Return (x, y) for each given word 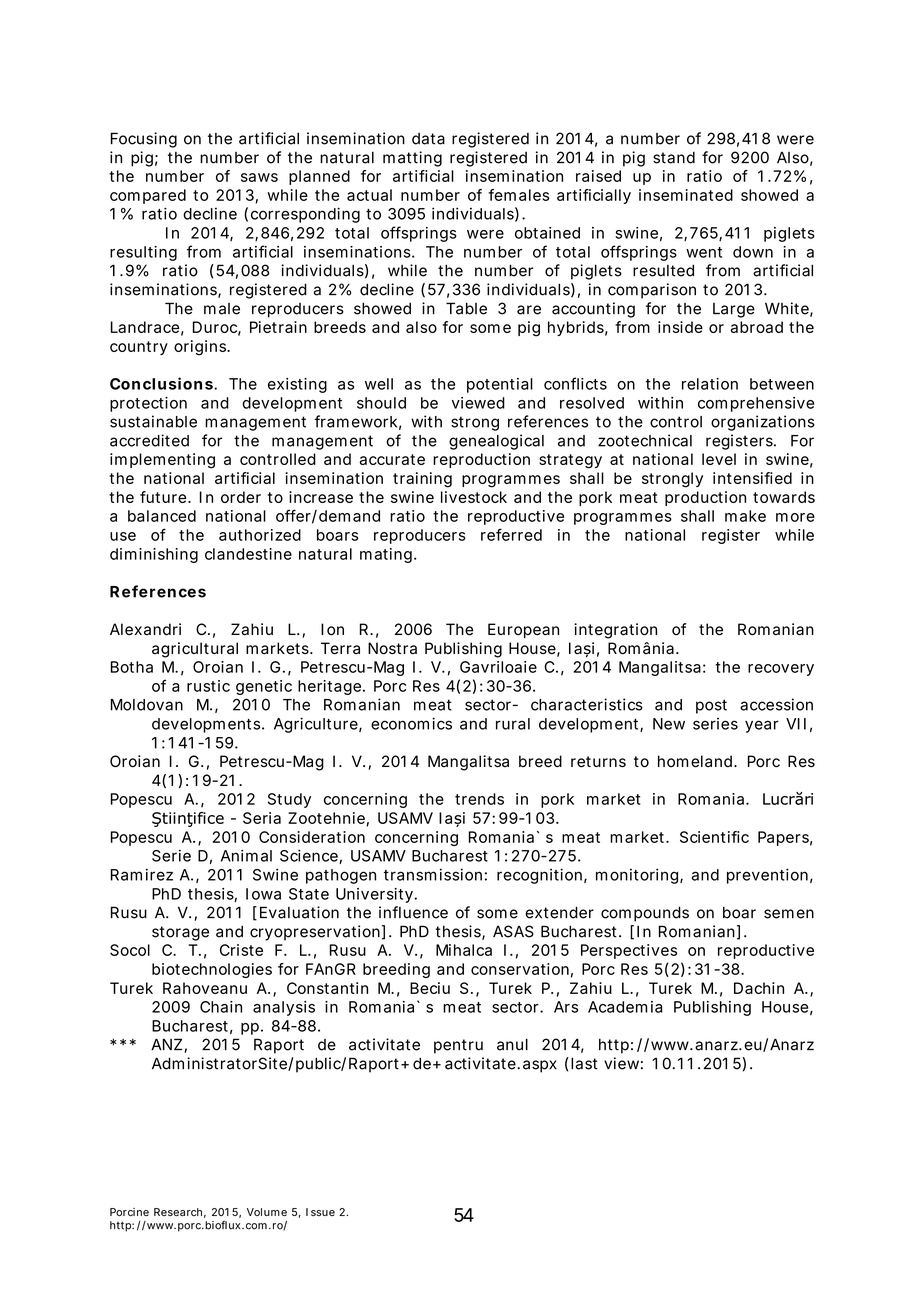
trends (479, 799)
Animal (246, 855)
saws (259, 177)
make (745, 516)
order (241, 497)
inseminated (686, 195)
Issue (320, 1212)
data (428, 139)
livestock (474, 497)
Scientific (714, 837)
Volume (267, 1212)
